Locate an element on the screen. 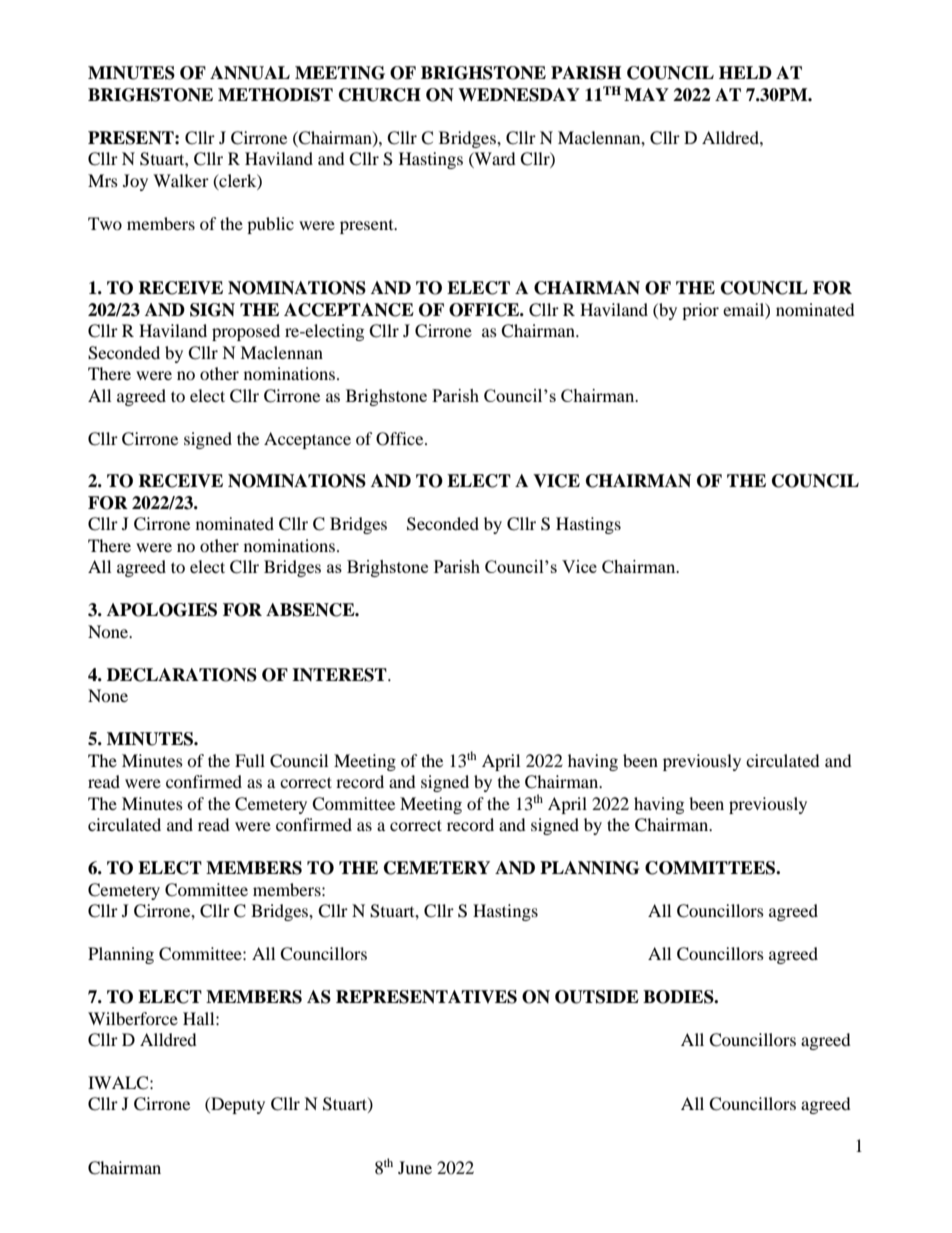 The width and height of the screenshot is (952, 1233). APOLOGIES is located at coordinates (162, 610).
